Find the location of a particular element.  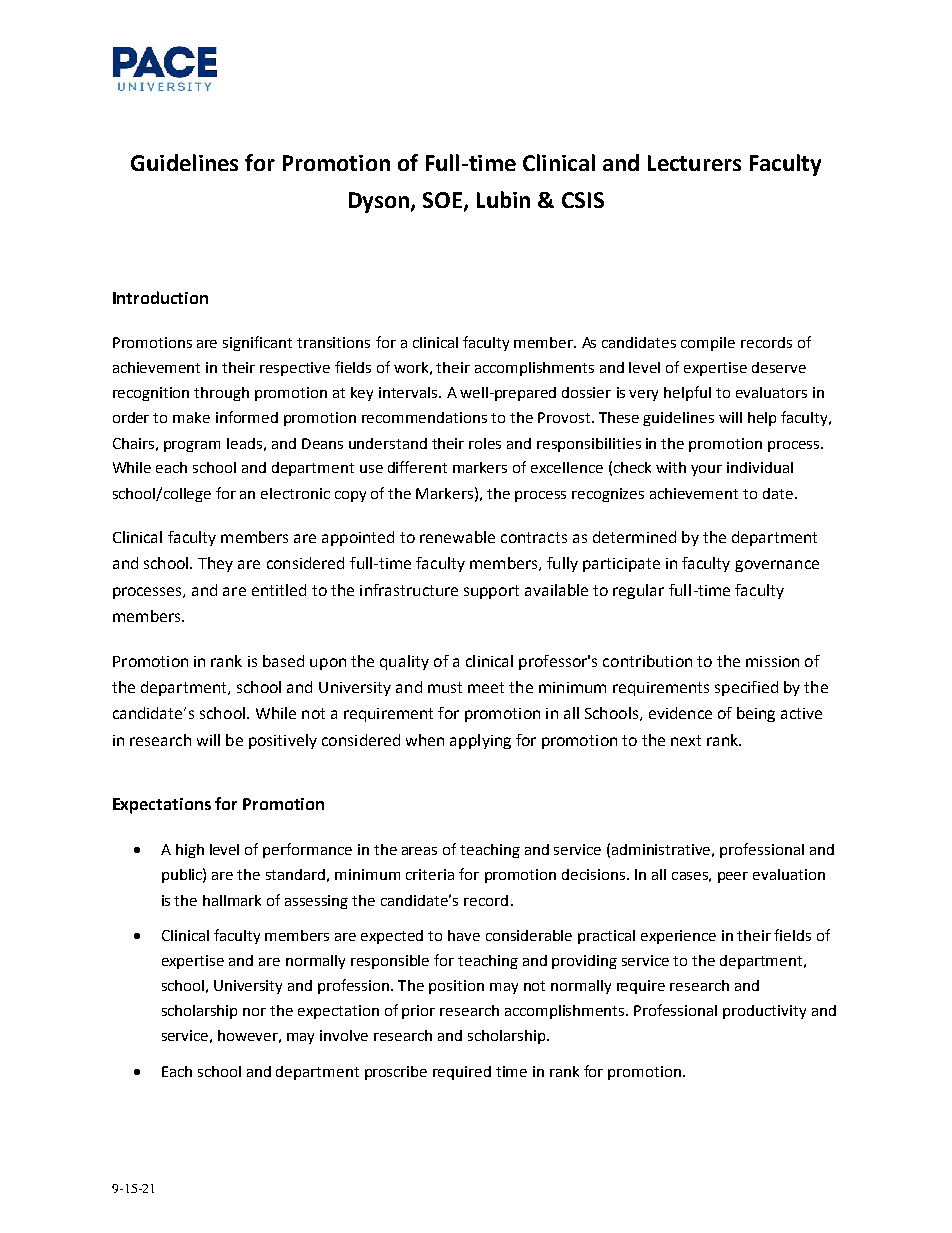

prior is located at coordinates (418, 1012).
